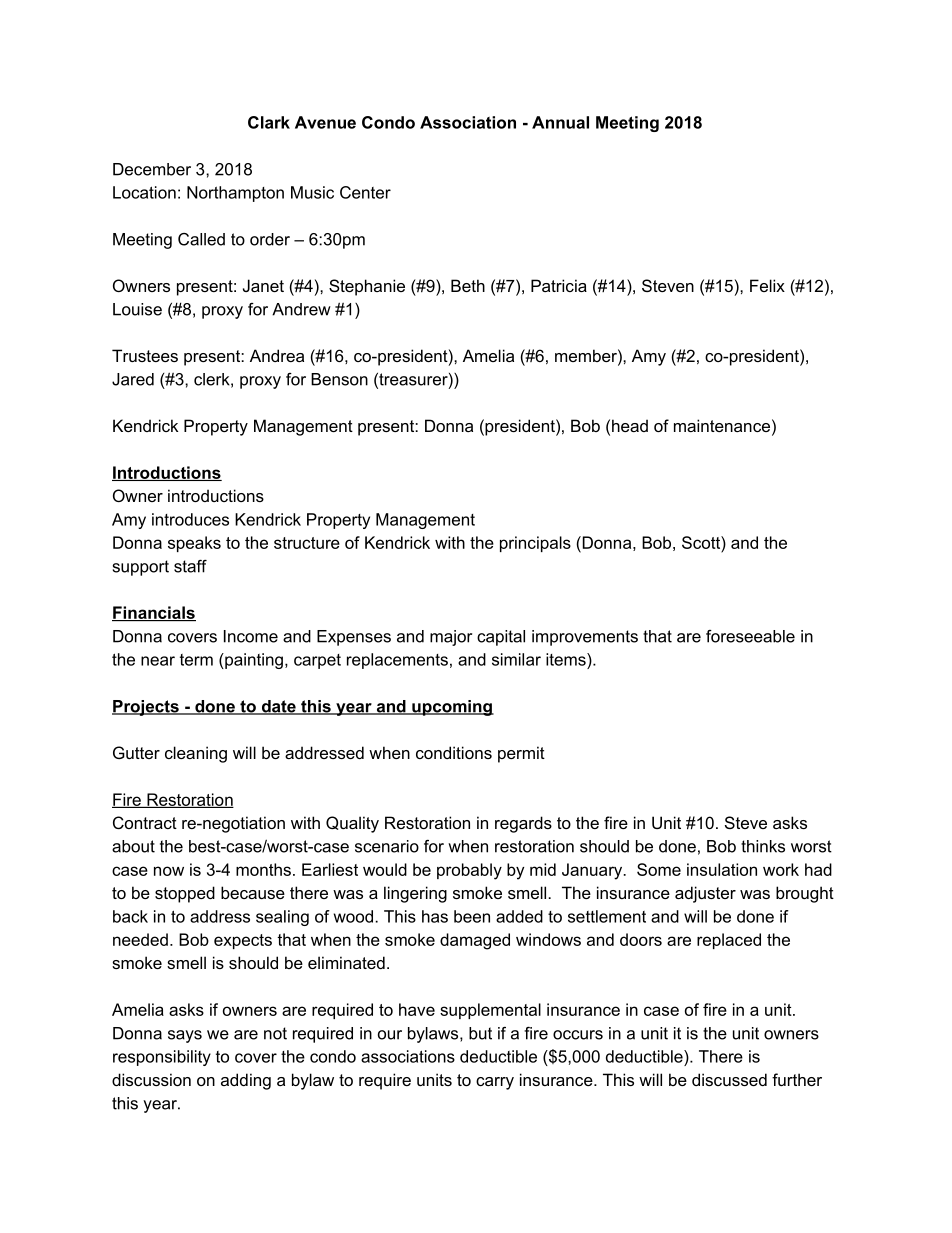  Describe the element at coordinates (190, 566) in the page. I see `staff` at that location.
